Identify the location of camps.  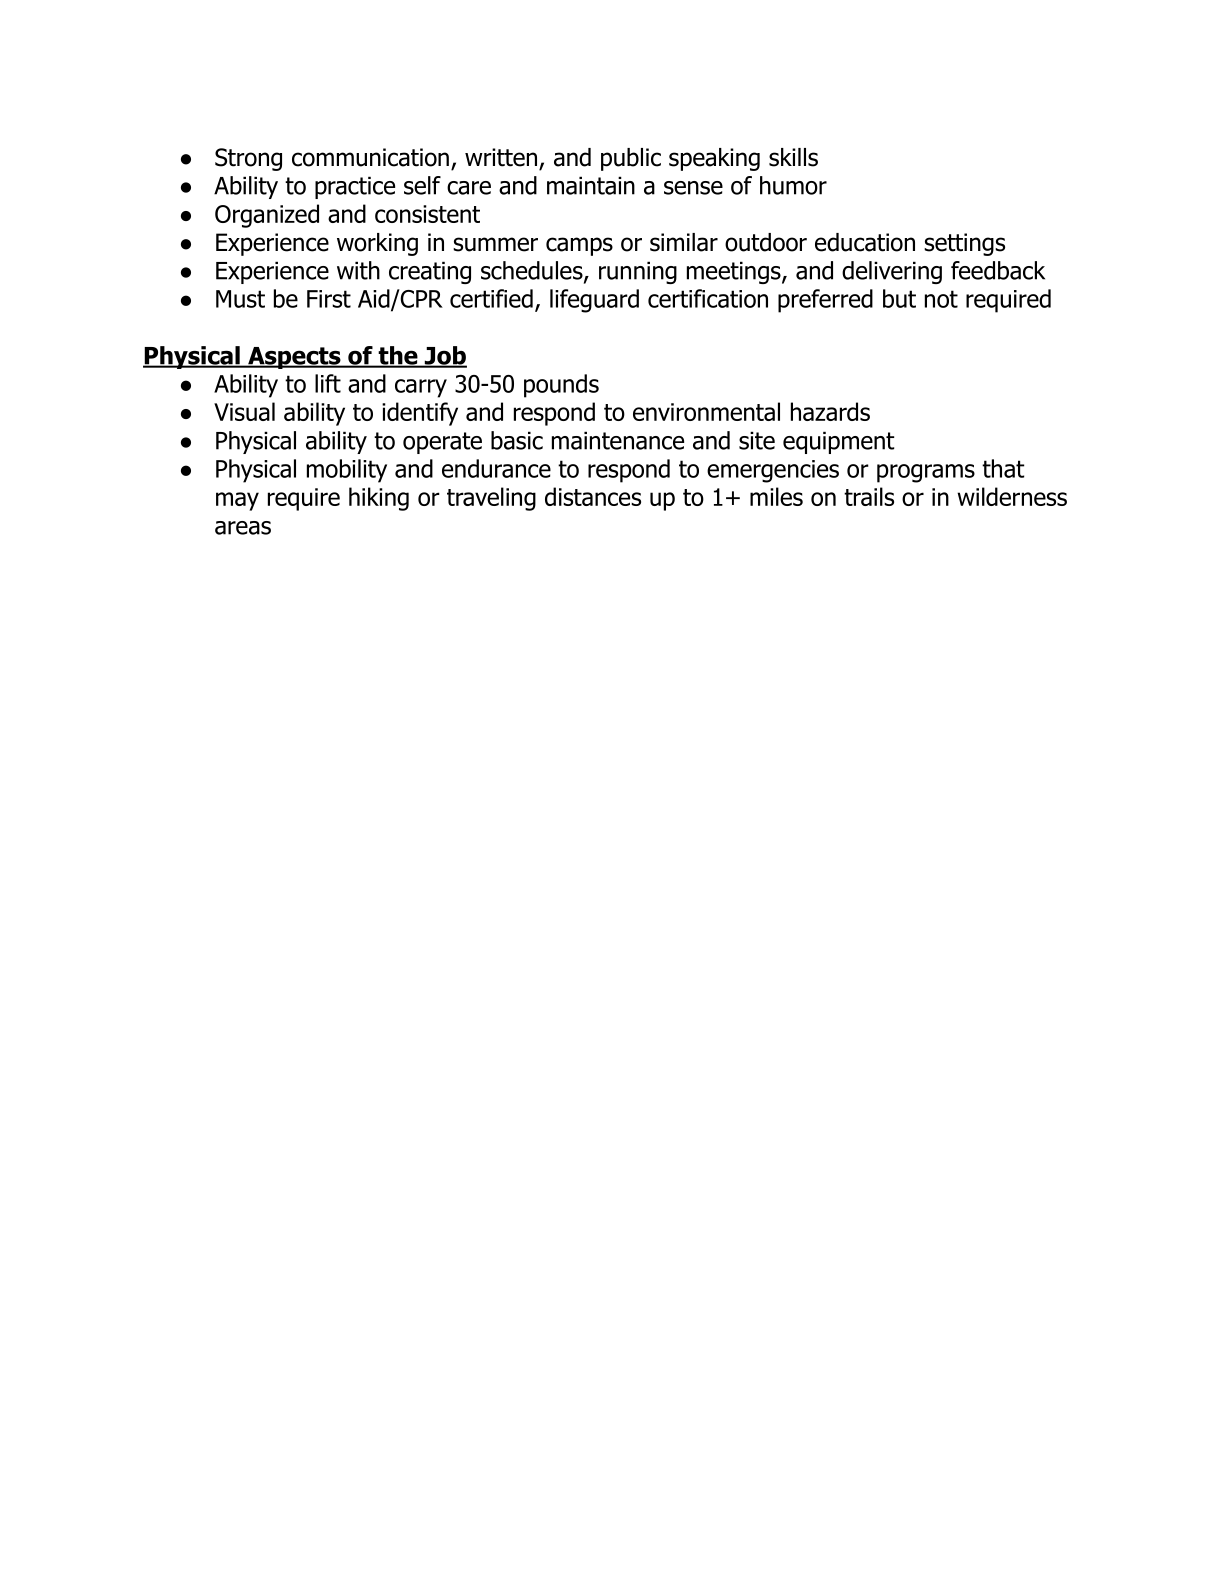
(579, 246).
